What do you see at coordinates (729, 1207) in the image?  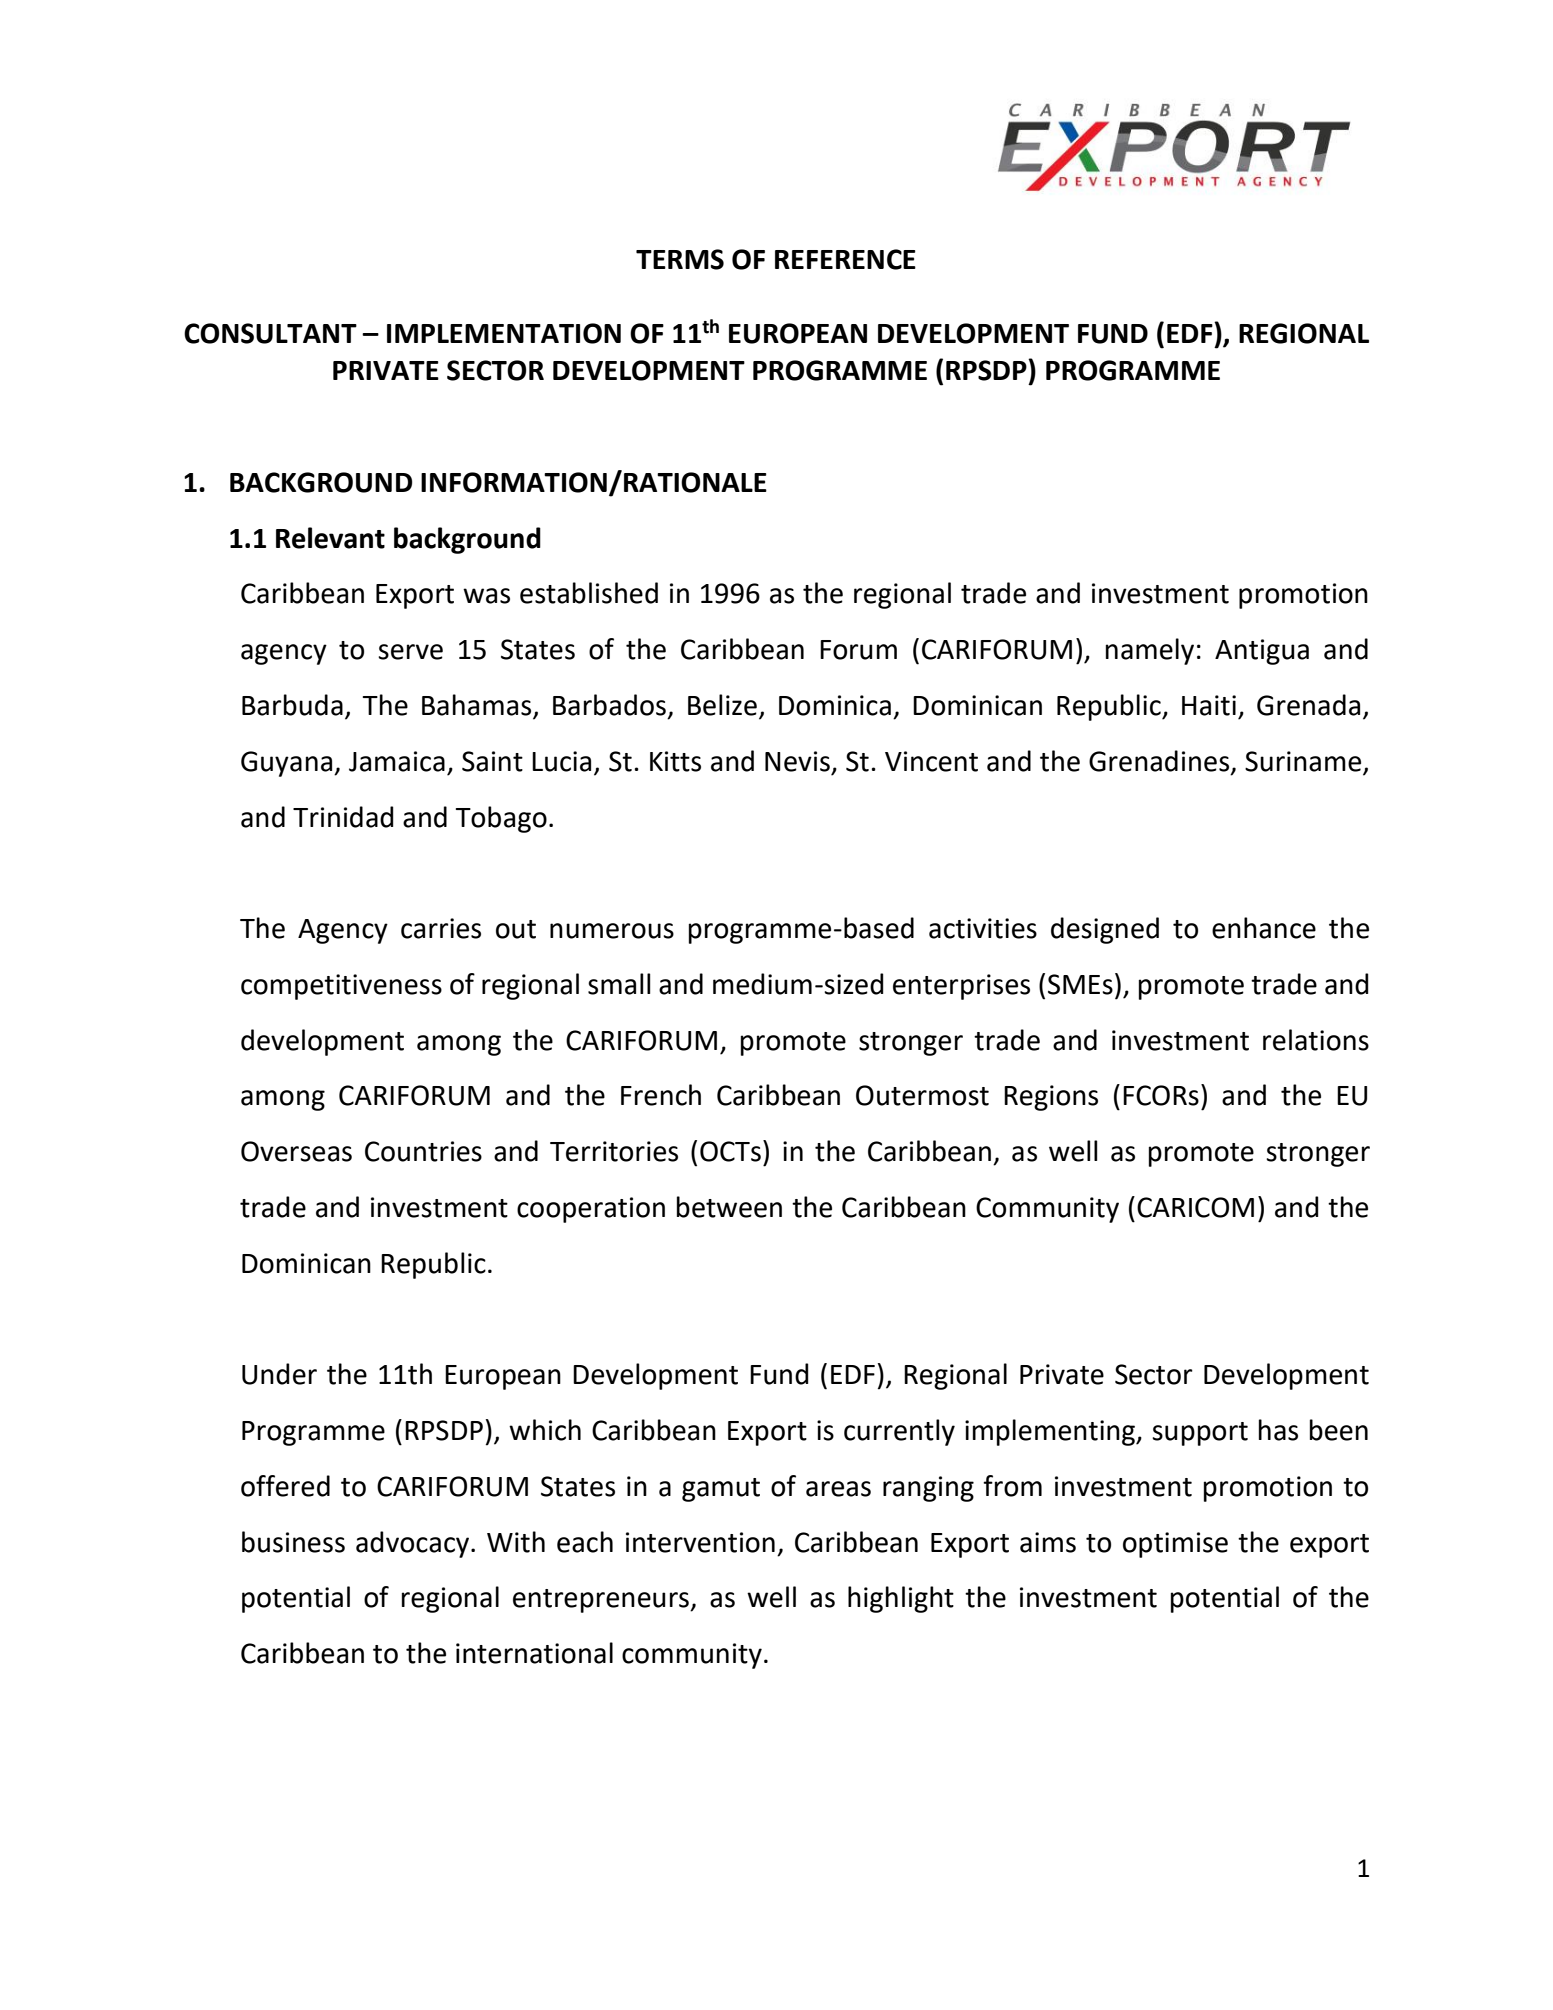 I see `between` at bounding box center [729, 1207].
